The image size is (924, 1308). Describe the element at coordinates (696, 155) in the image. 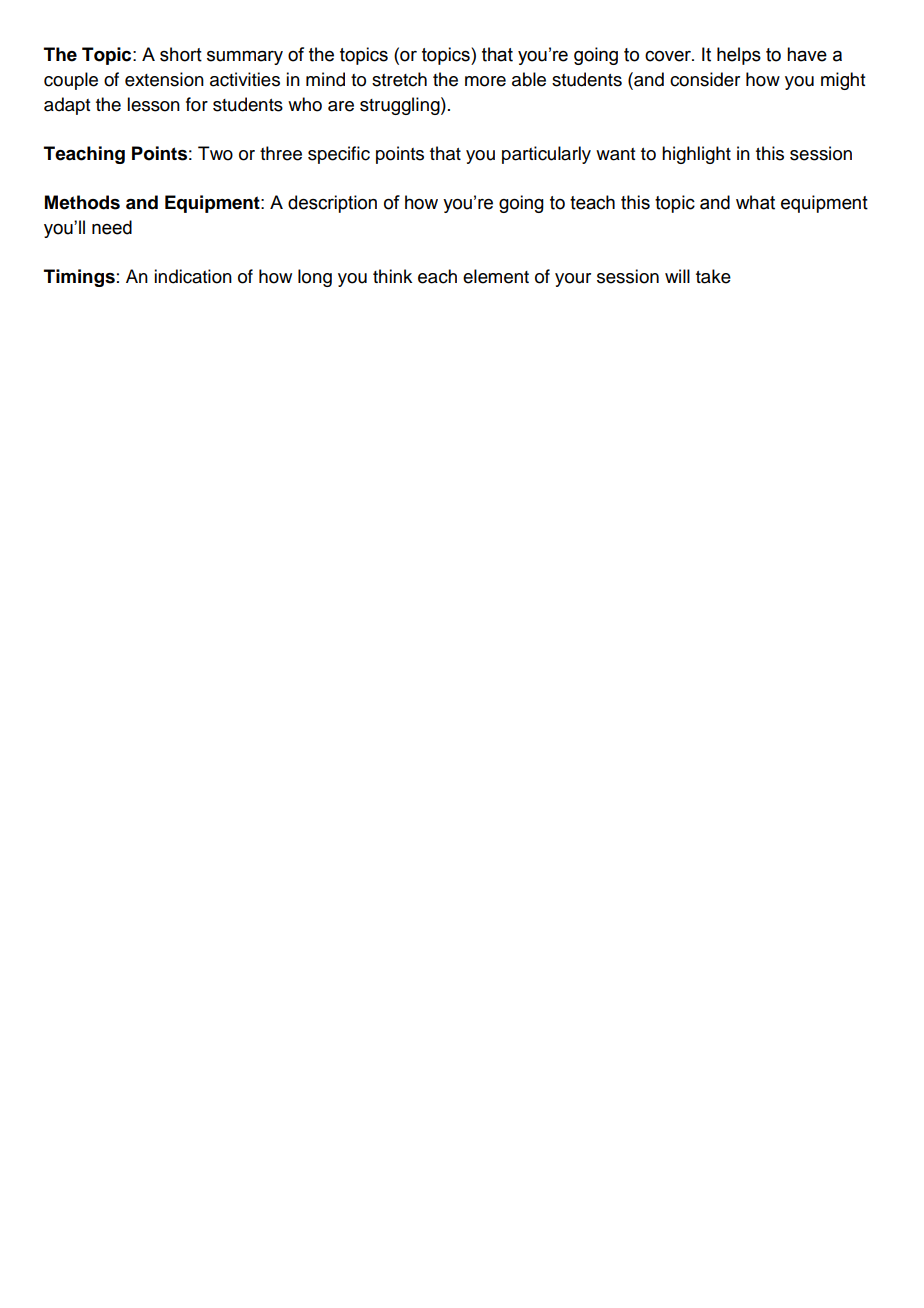

I see `highlight` at that location.
